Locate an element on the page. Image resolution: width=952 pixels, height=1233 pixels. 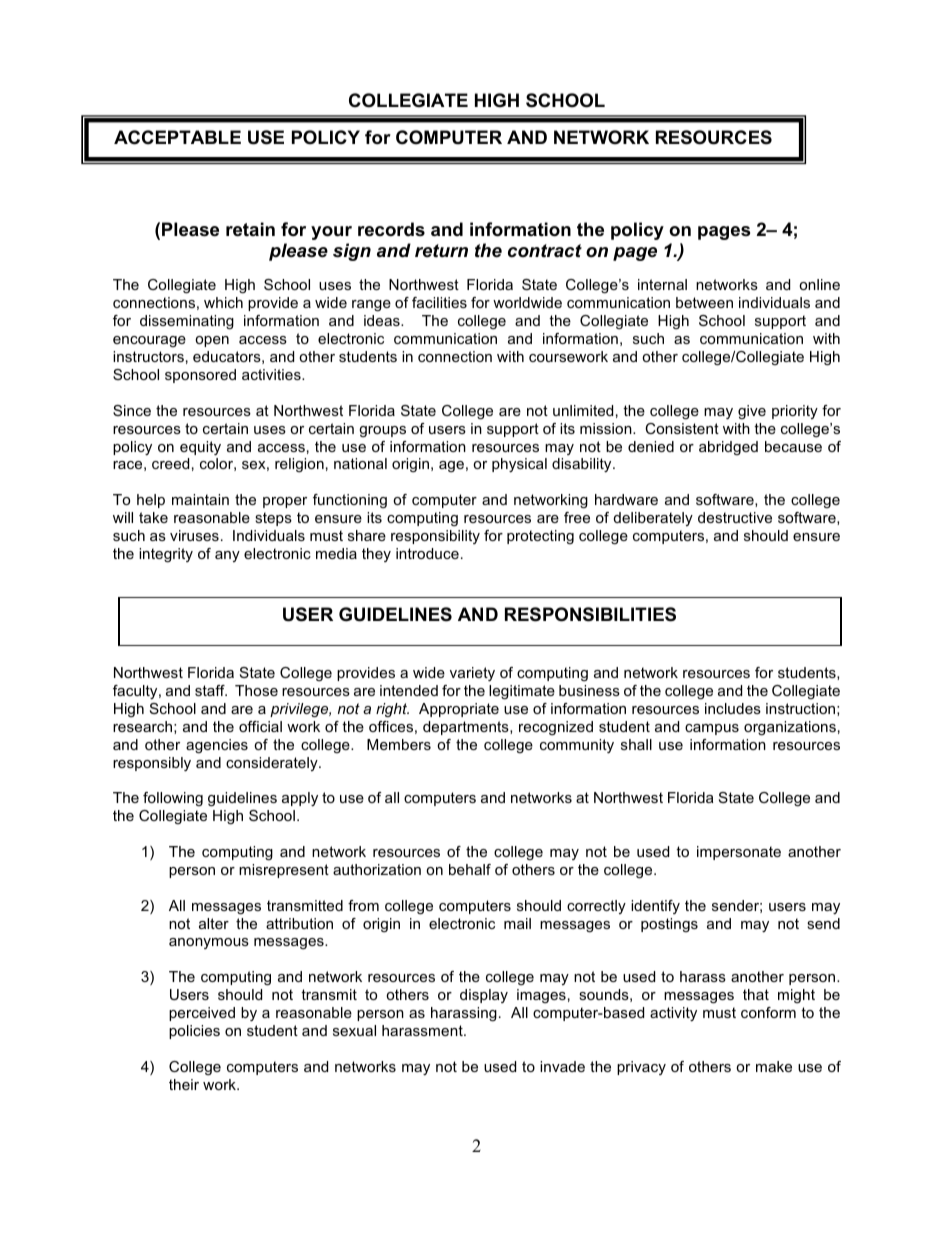
policies is located at coordinates (194, 1032).
